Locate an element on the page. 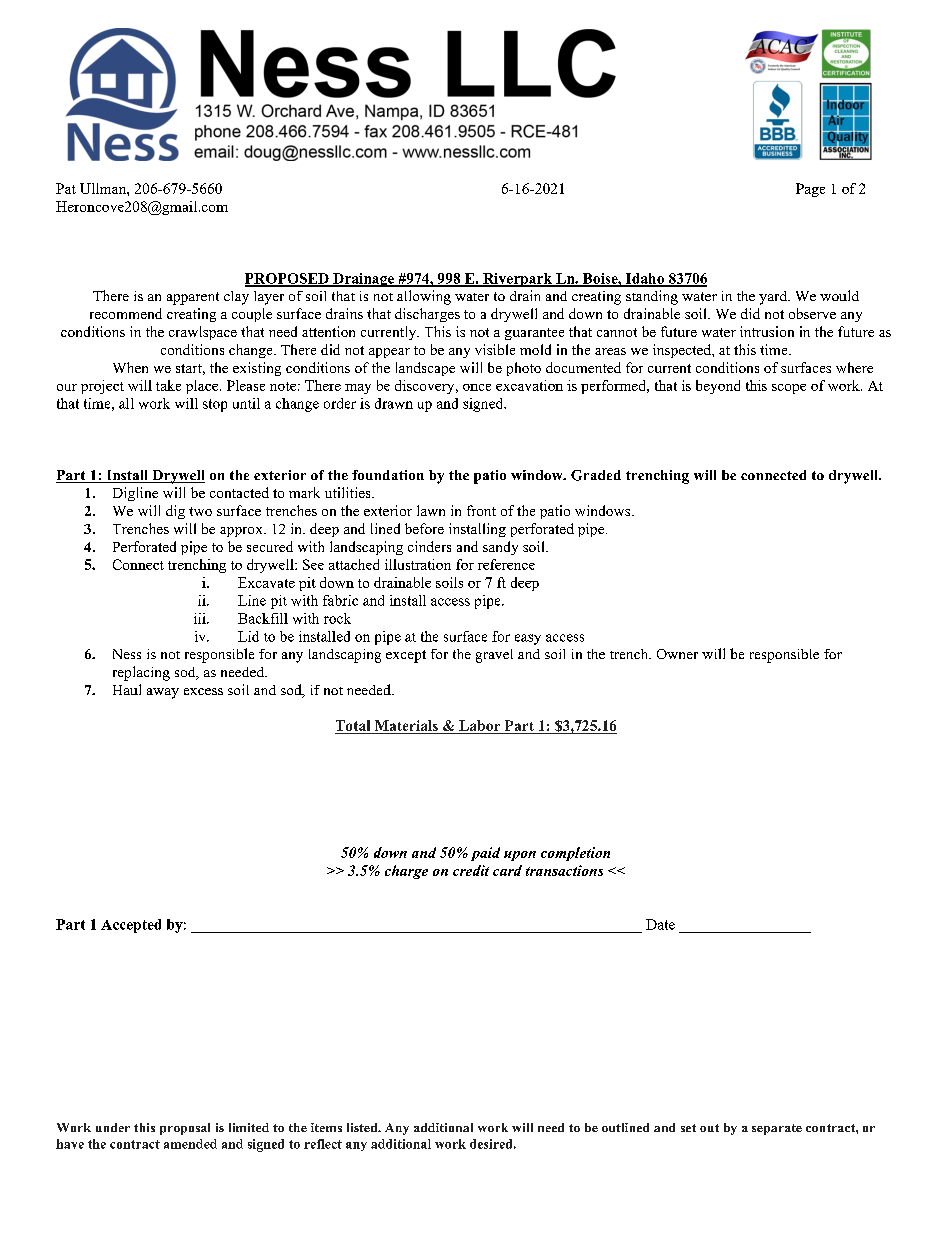 The height and width of the document is (1233, 952). credit is located at coordinates (471, 870).
